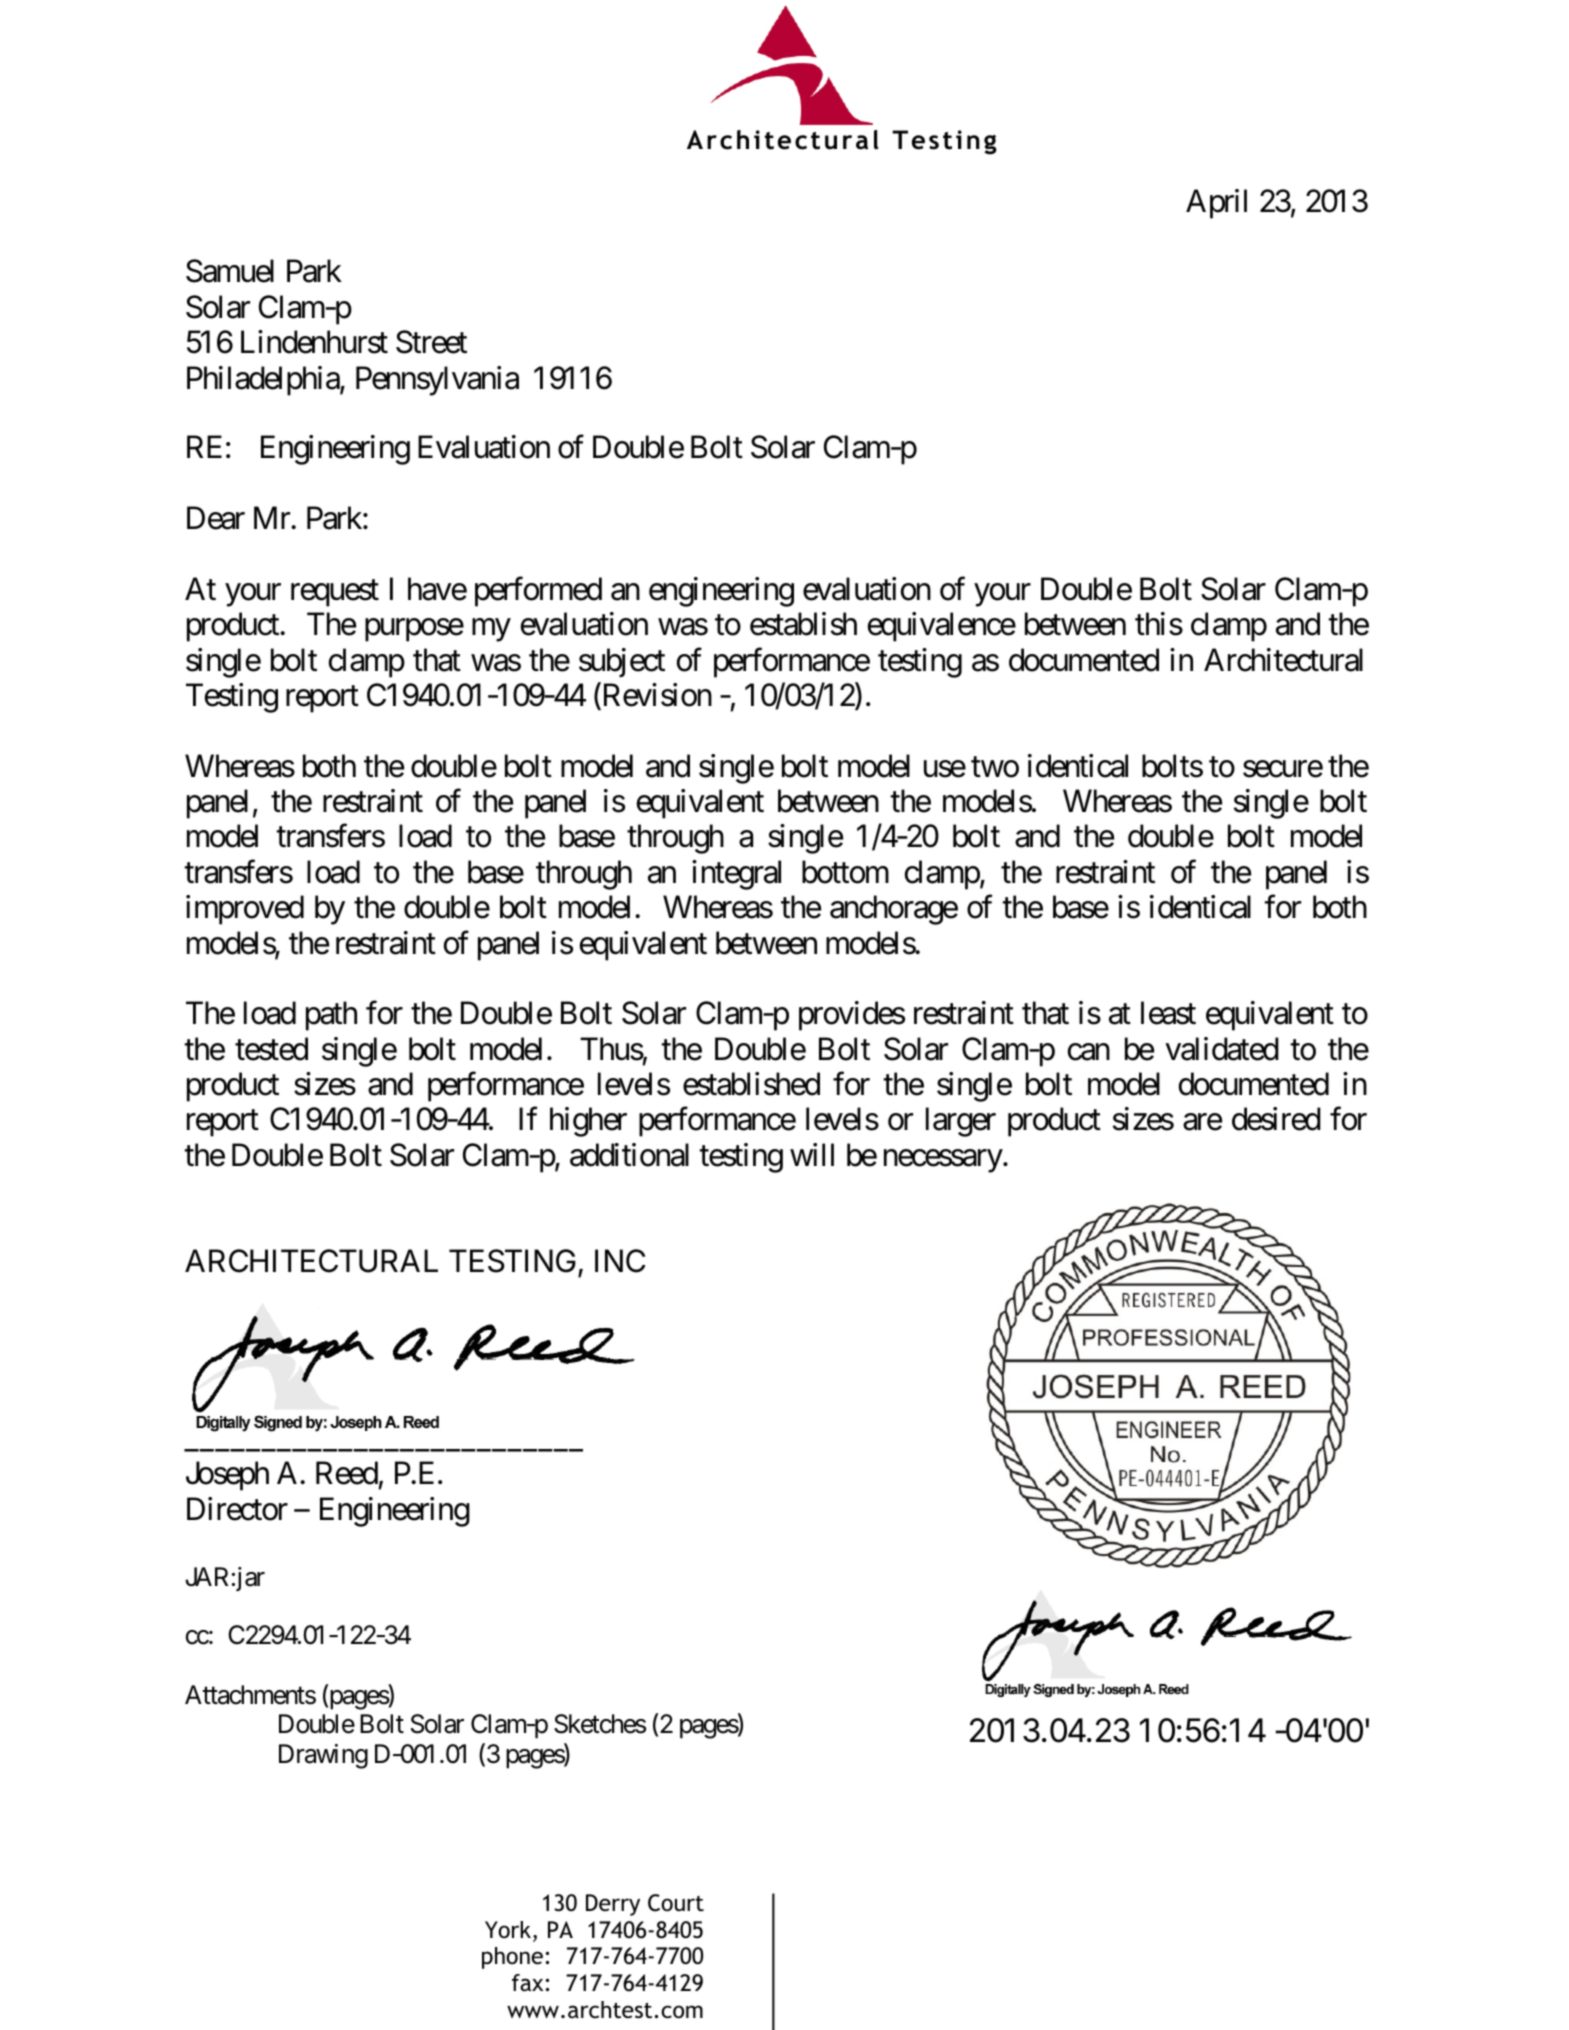  I want to click on improved, so click(245, 910).
